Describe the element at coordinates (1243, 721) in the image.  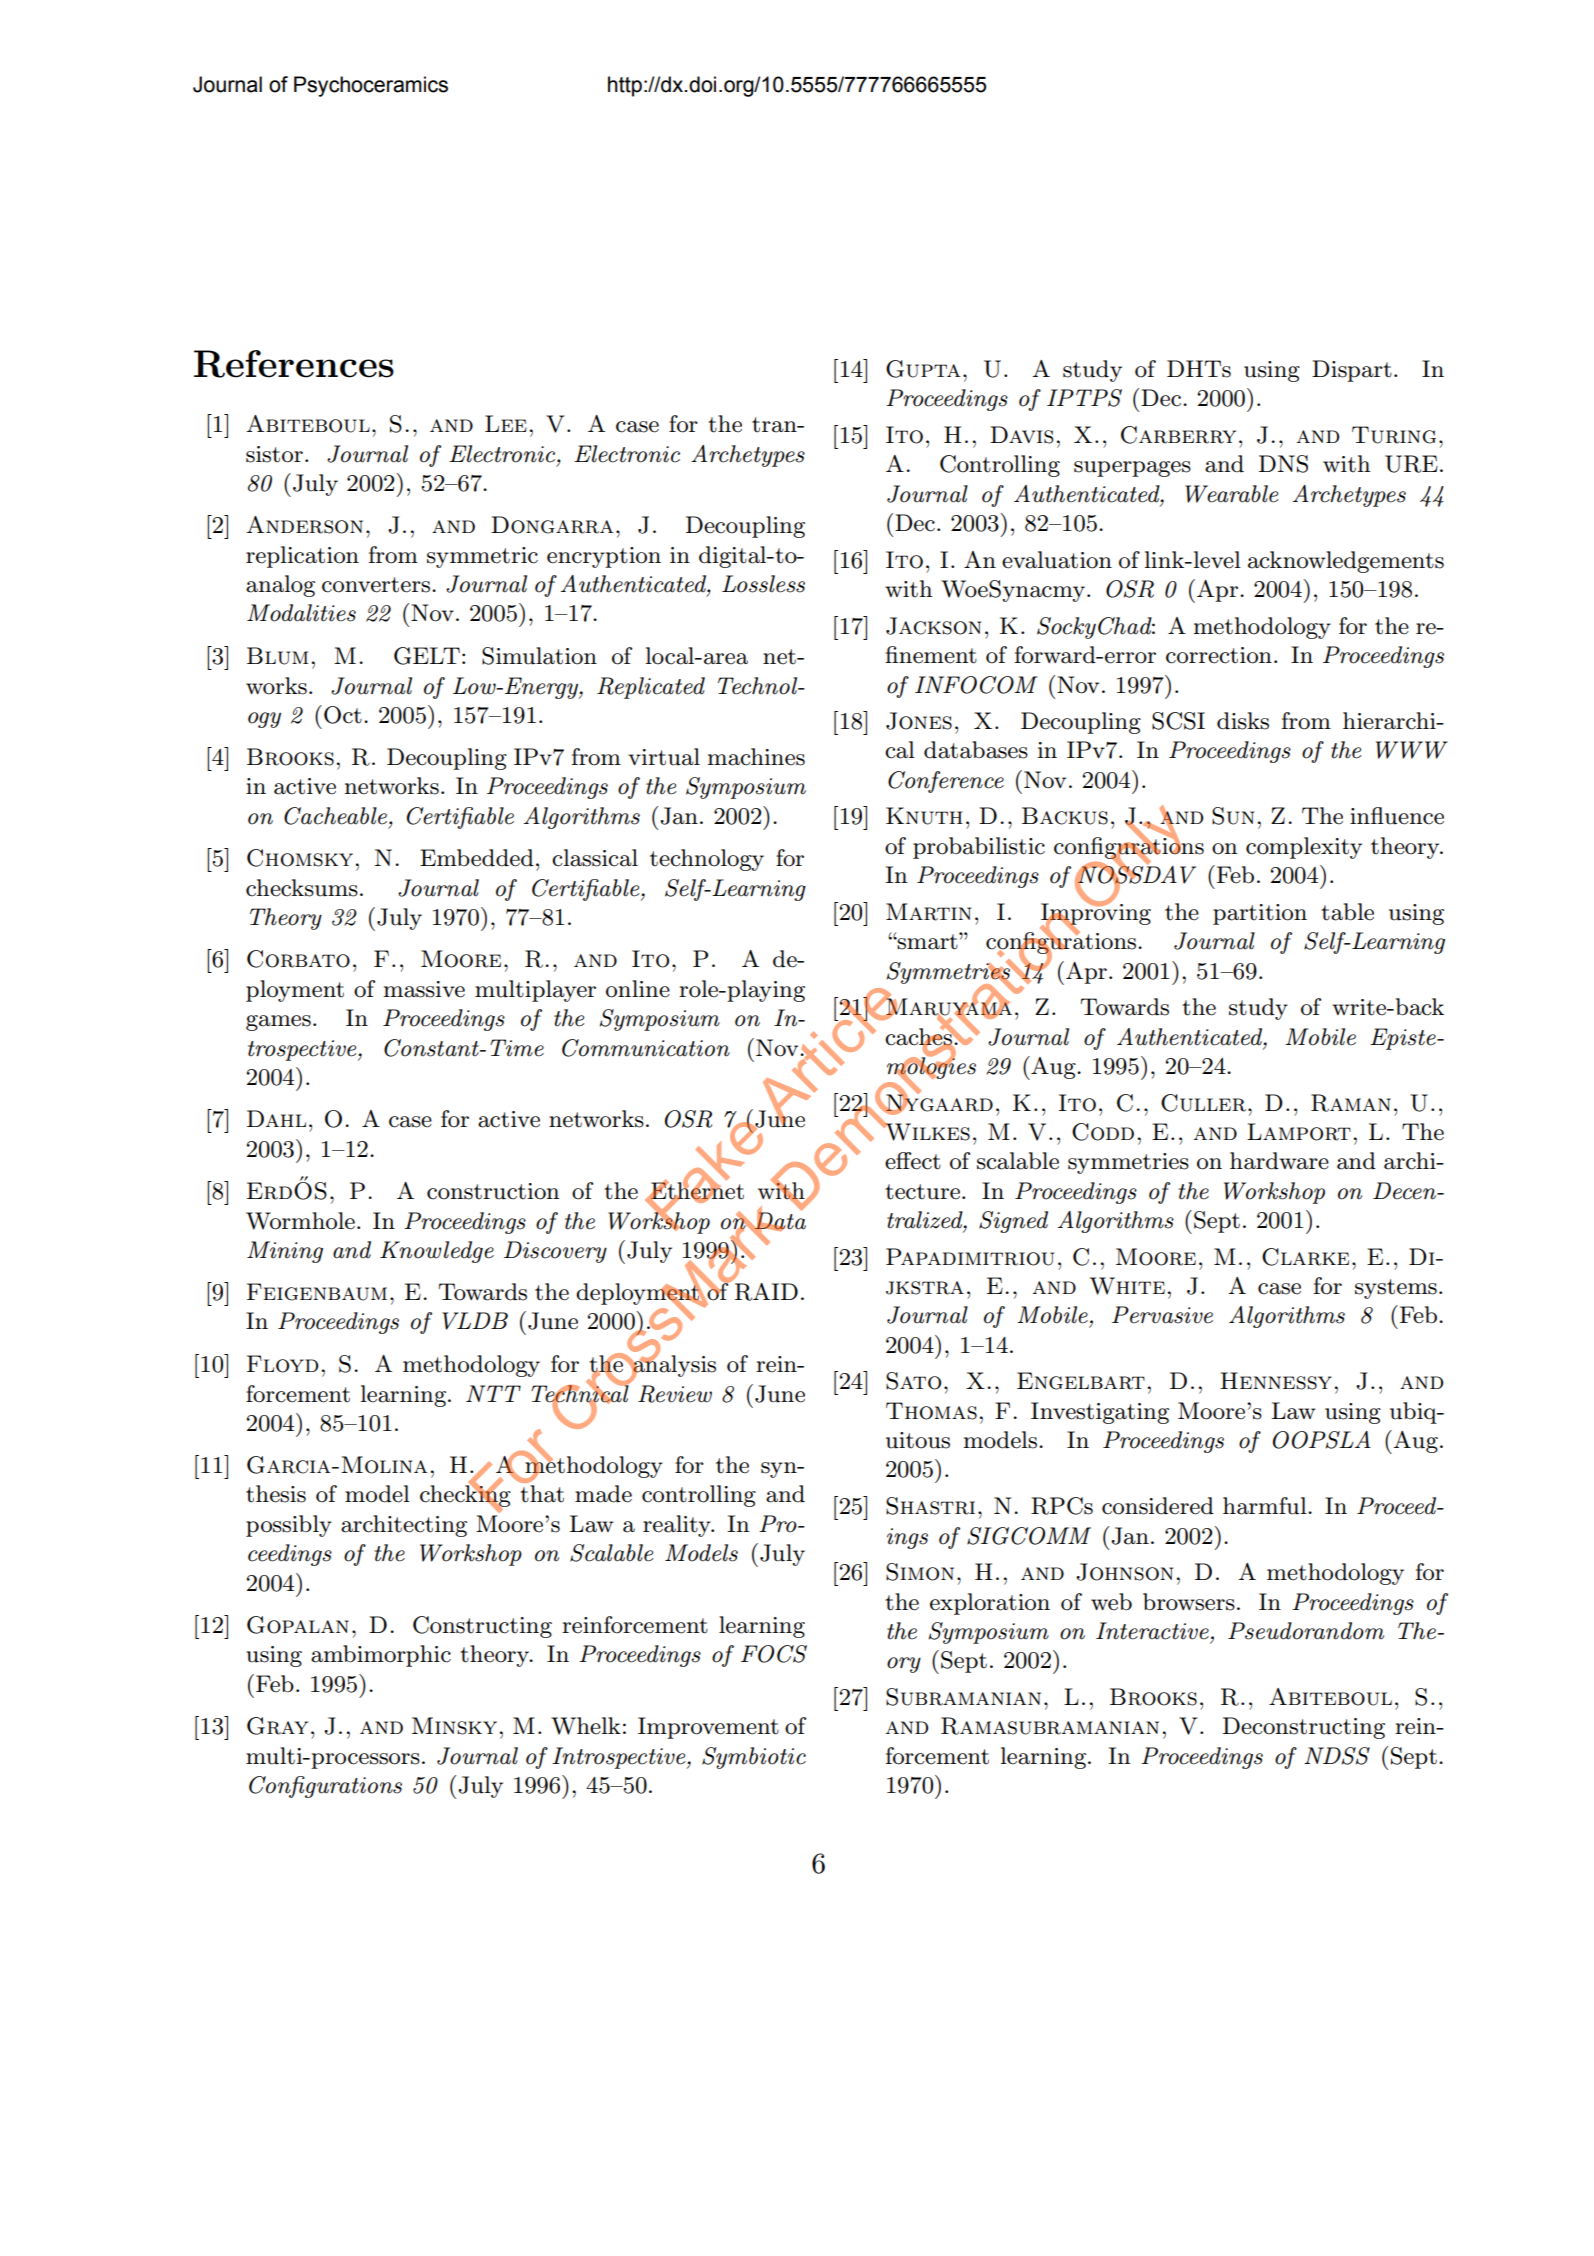
I see `disks` at that location.
